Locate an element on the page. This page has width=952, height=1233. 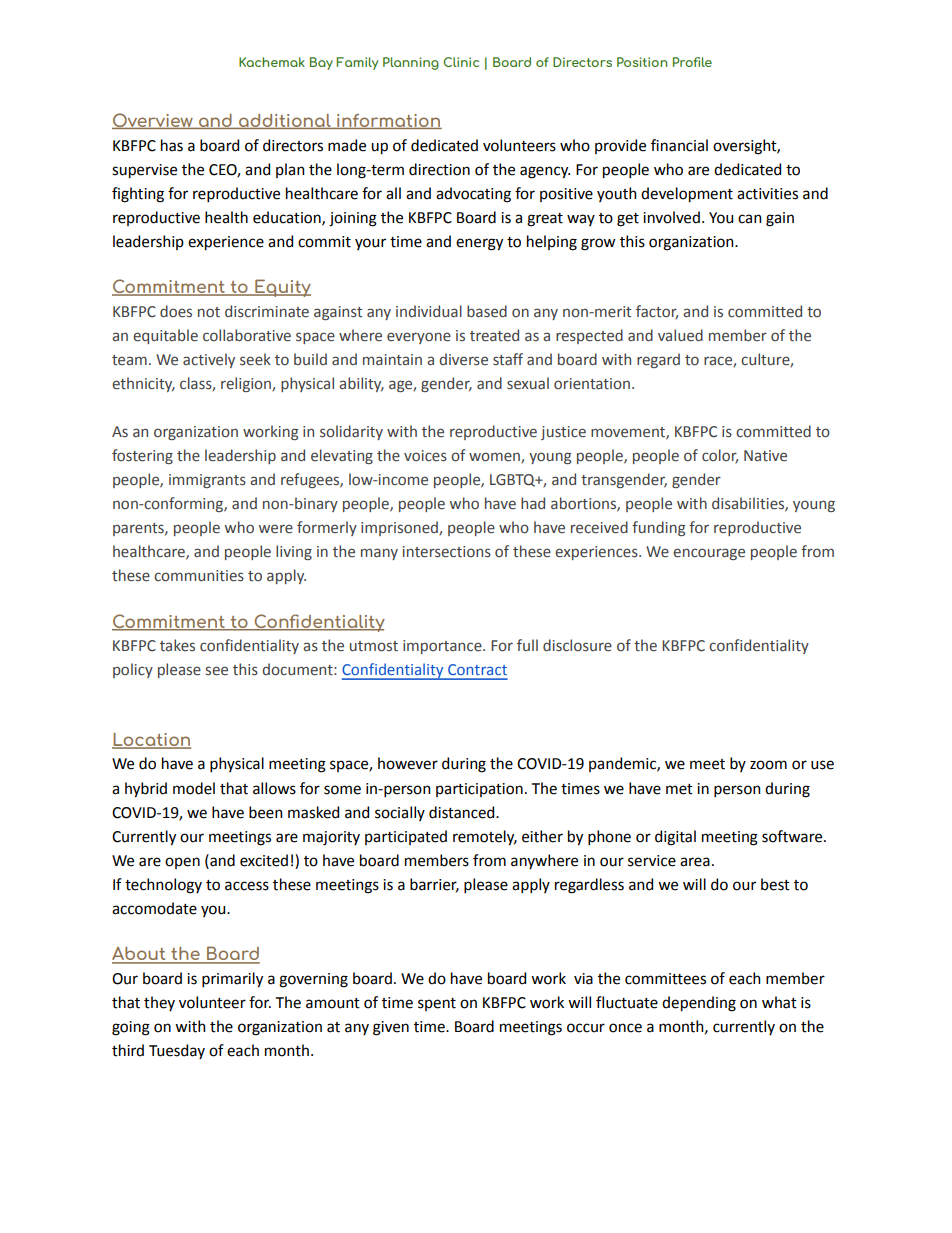
Clinic is located at coordinates (461, 62).
